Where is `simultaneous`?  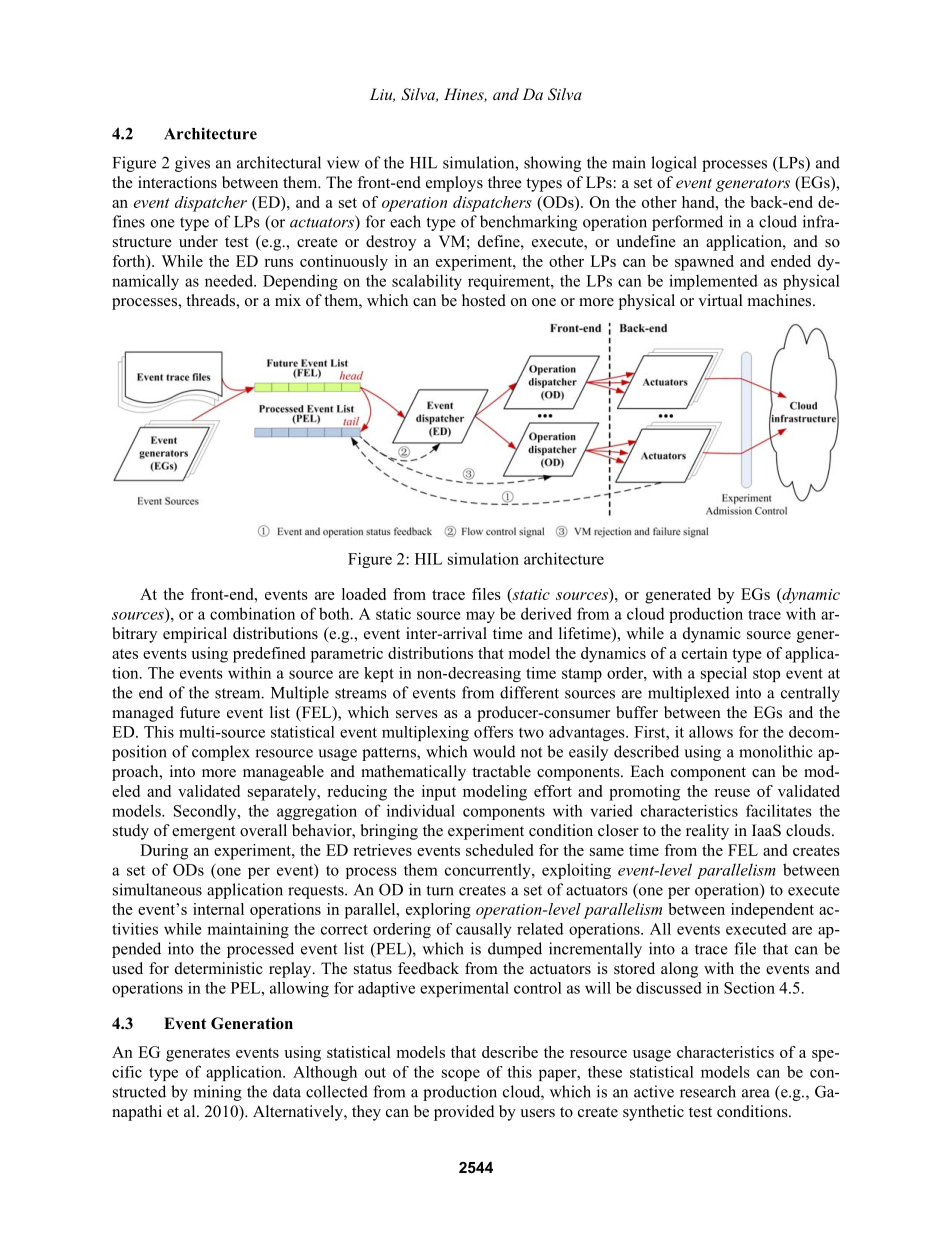
simultaneous is located at coordinates (157, 889).
